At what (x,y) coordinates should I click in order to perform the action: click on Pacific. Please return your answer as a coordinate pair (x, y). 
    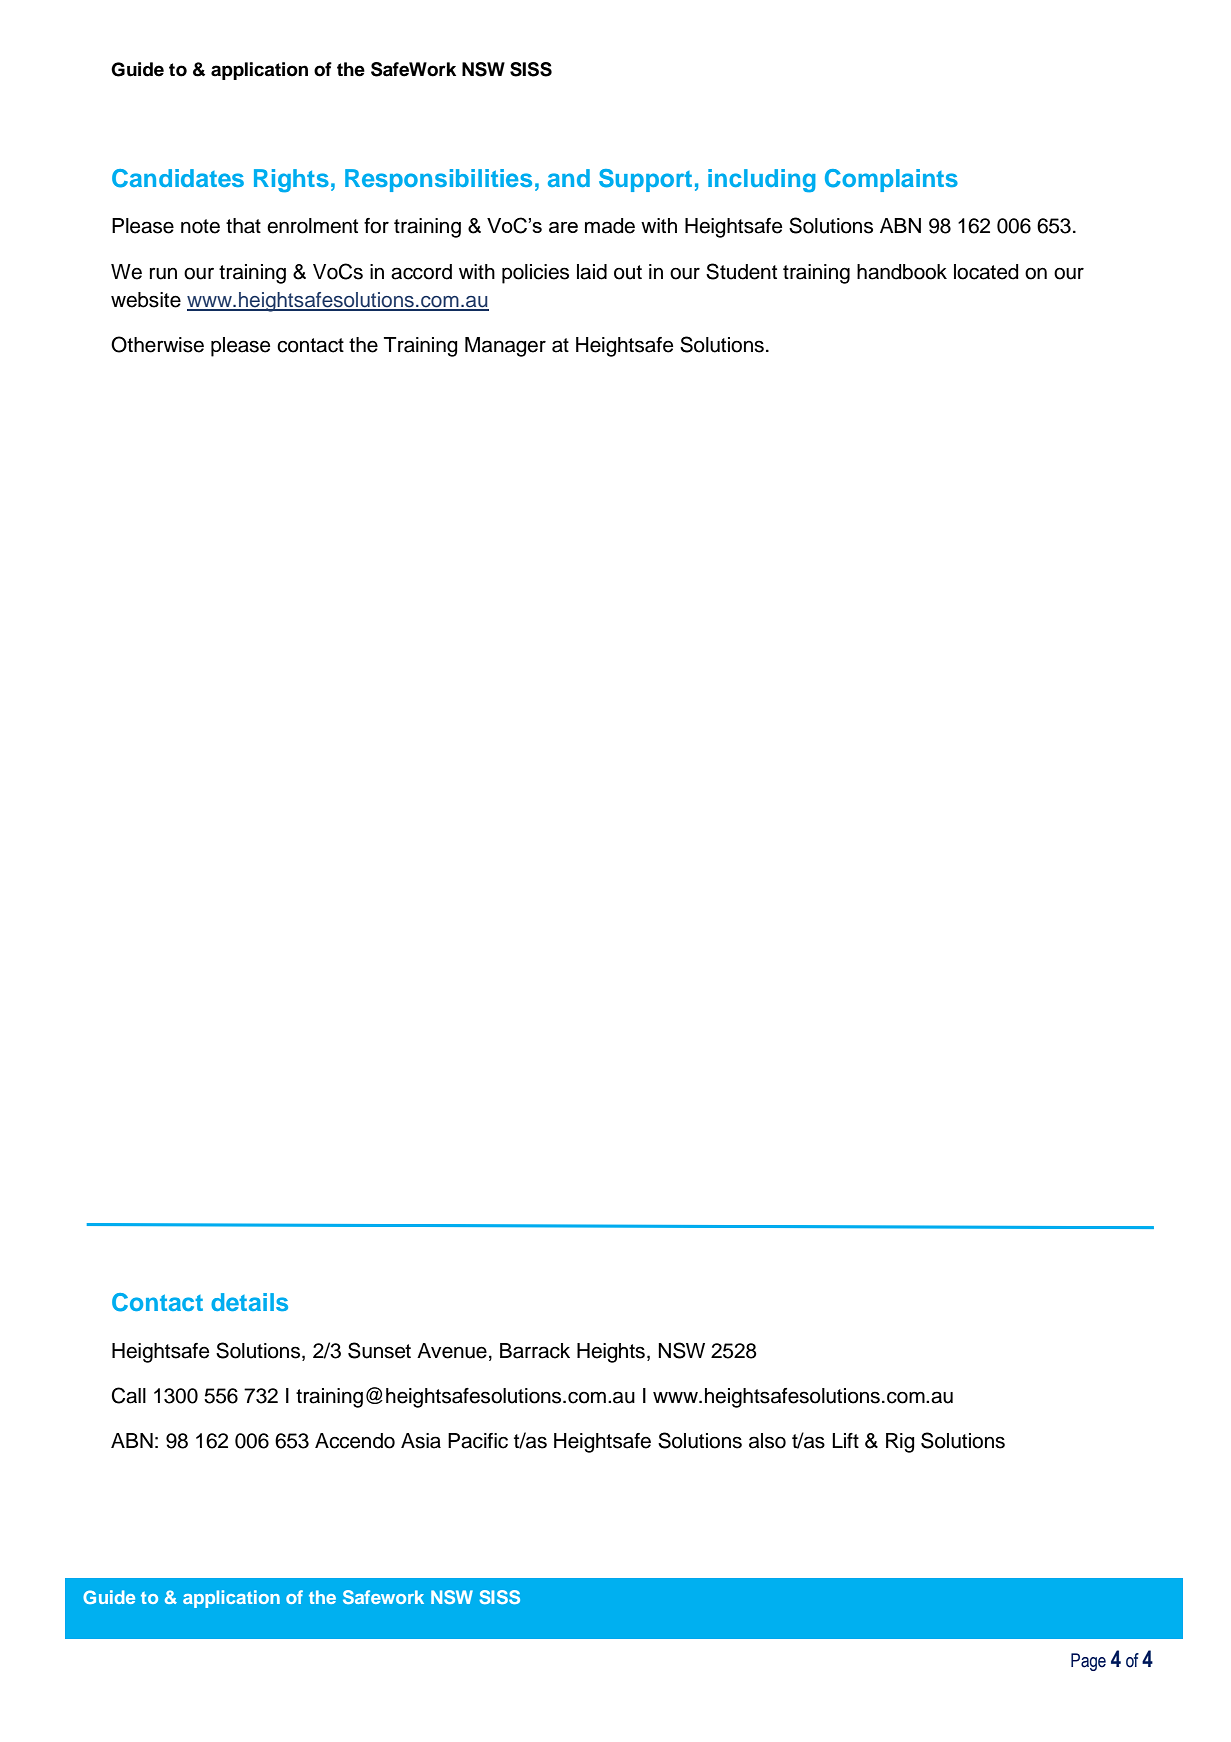
    Looking at the image, I should click on (478, 1441).
